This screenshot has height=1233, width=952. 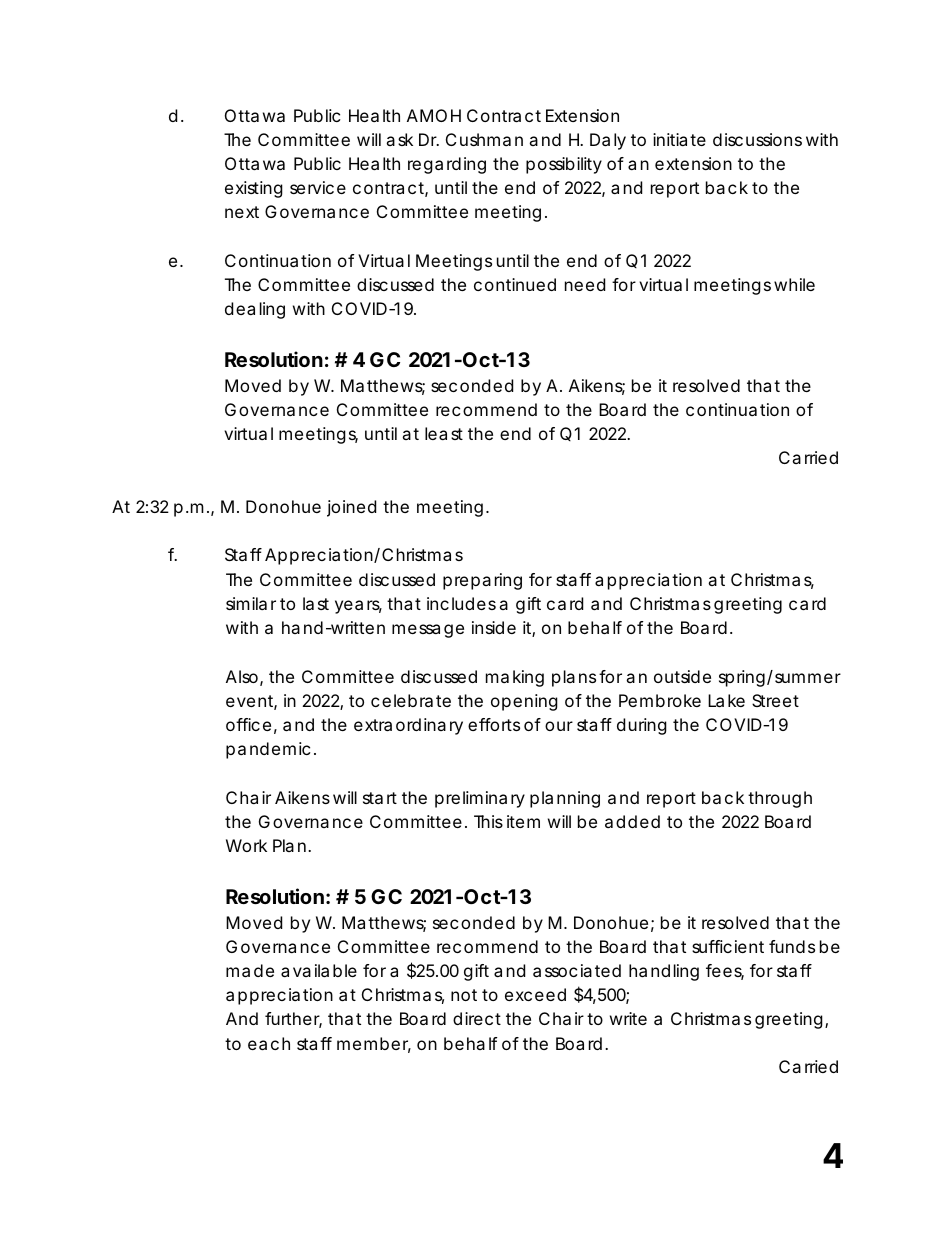 I want to click on outside, so click(x=682, y=676).
